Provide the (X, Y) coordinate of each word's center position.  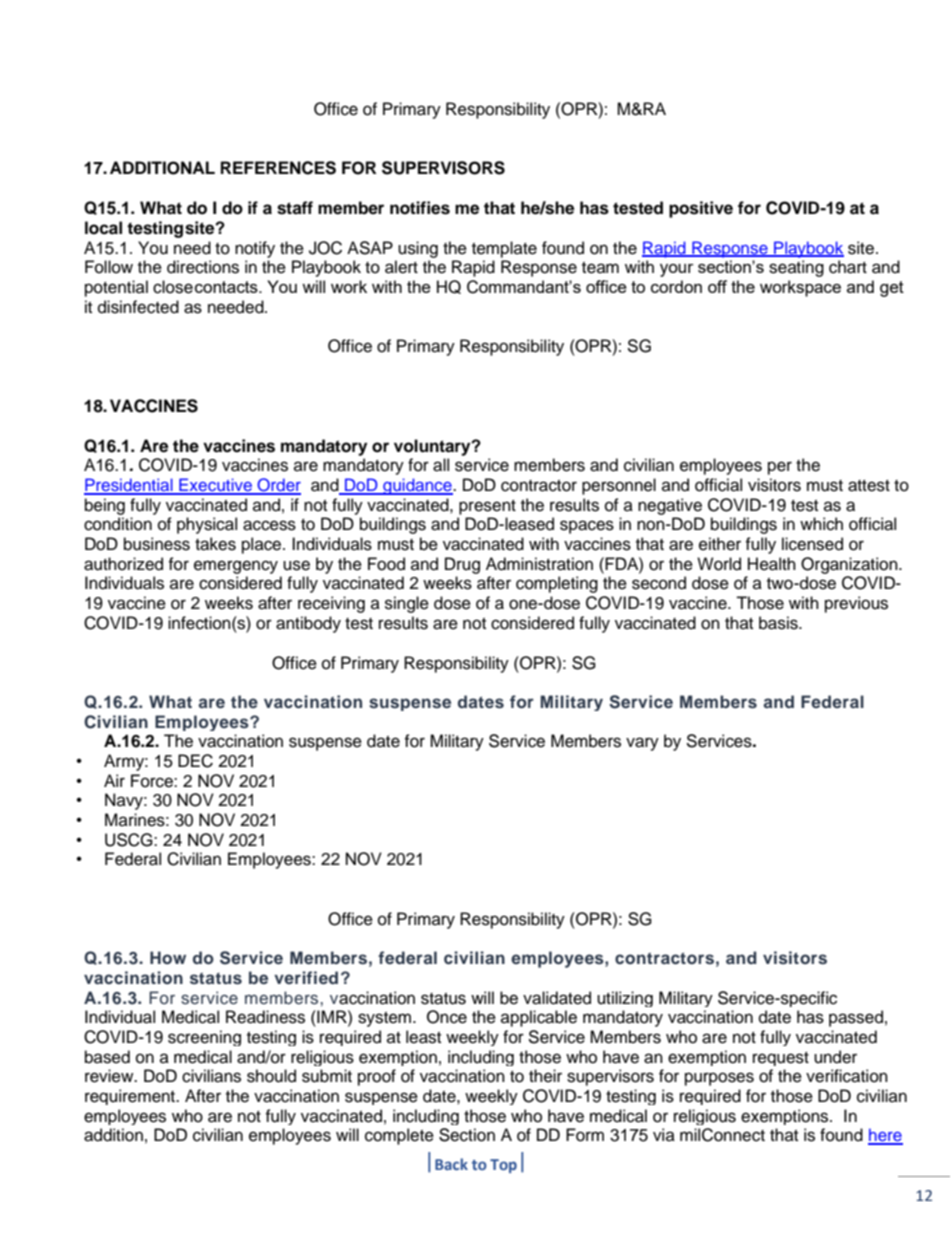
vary (642, 744)
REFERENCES (278, 168)
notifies (420, 208)
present (487, 507)
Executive (215, 486)
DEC (195, 761)
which (821, 524)
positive (701, 209)
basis (779, 623)
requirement (131, 1097)
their (545, 1076)
